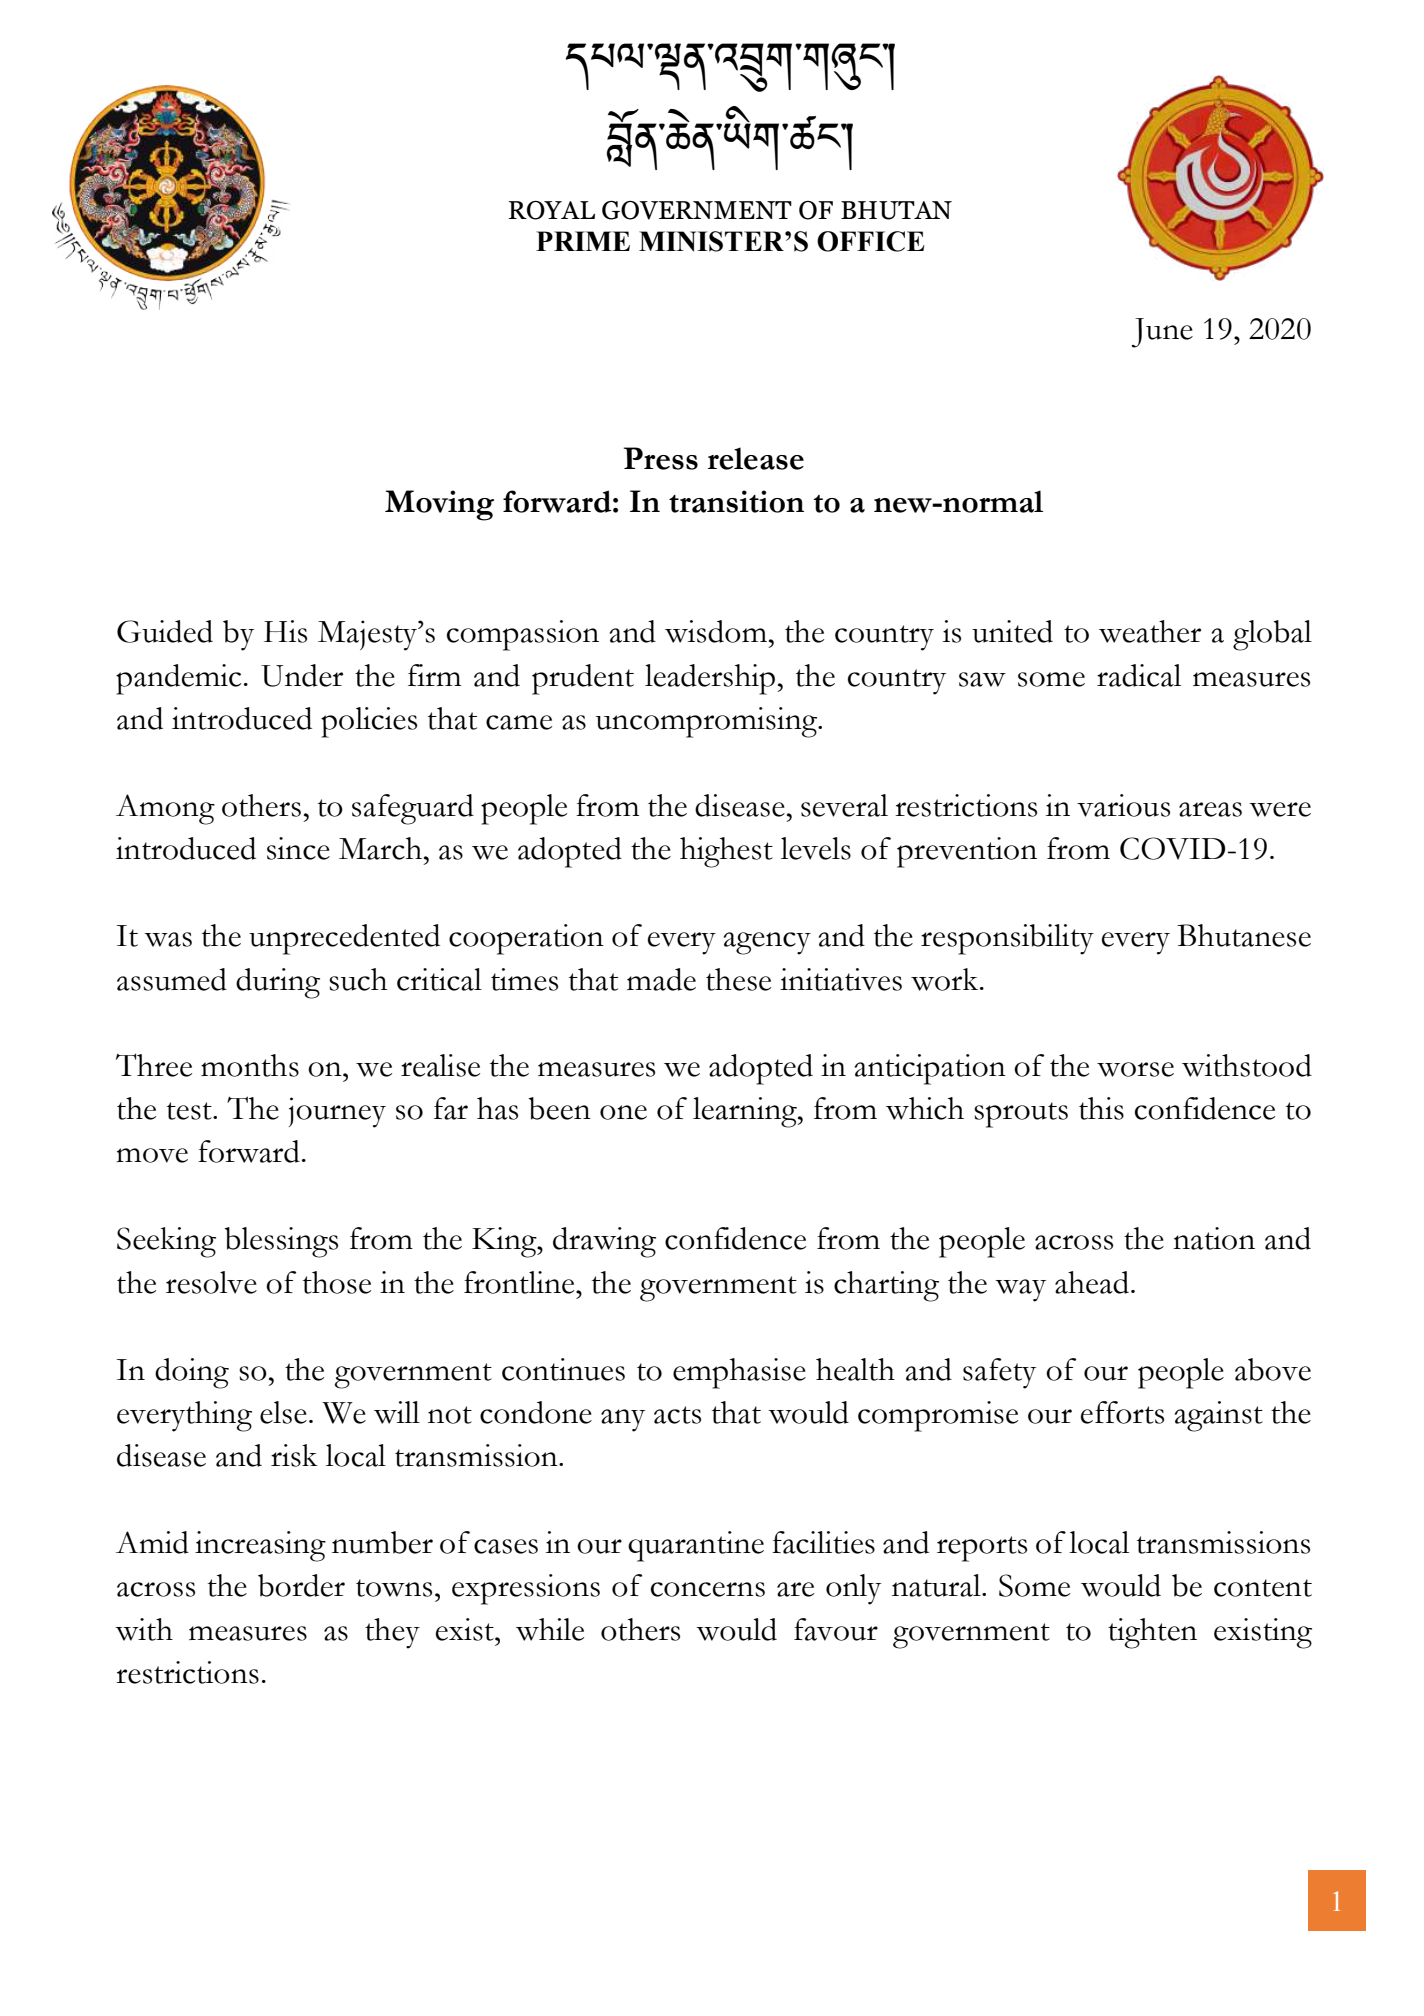  Describe the element at coordinates (344, 939) in the document. I see `unprecedented` at that location.
